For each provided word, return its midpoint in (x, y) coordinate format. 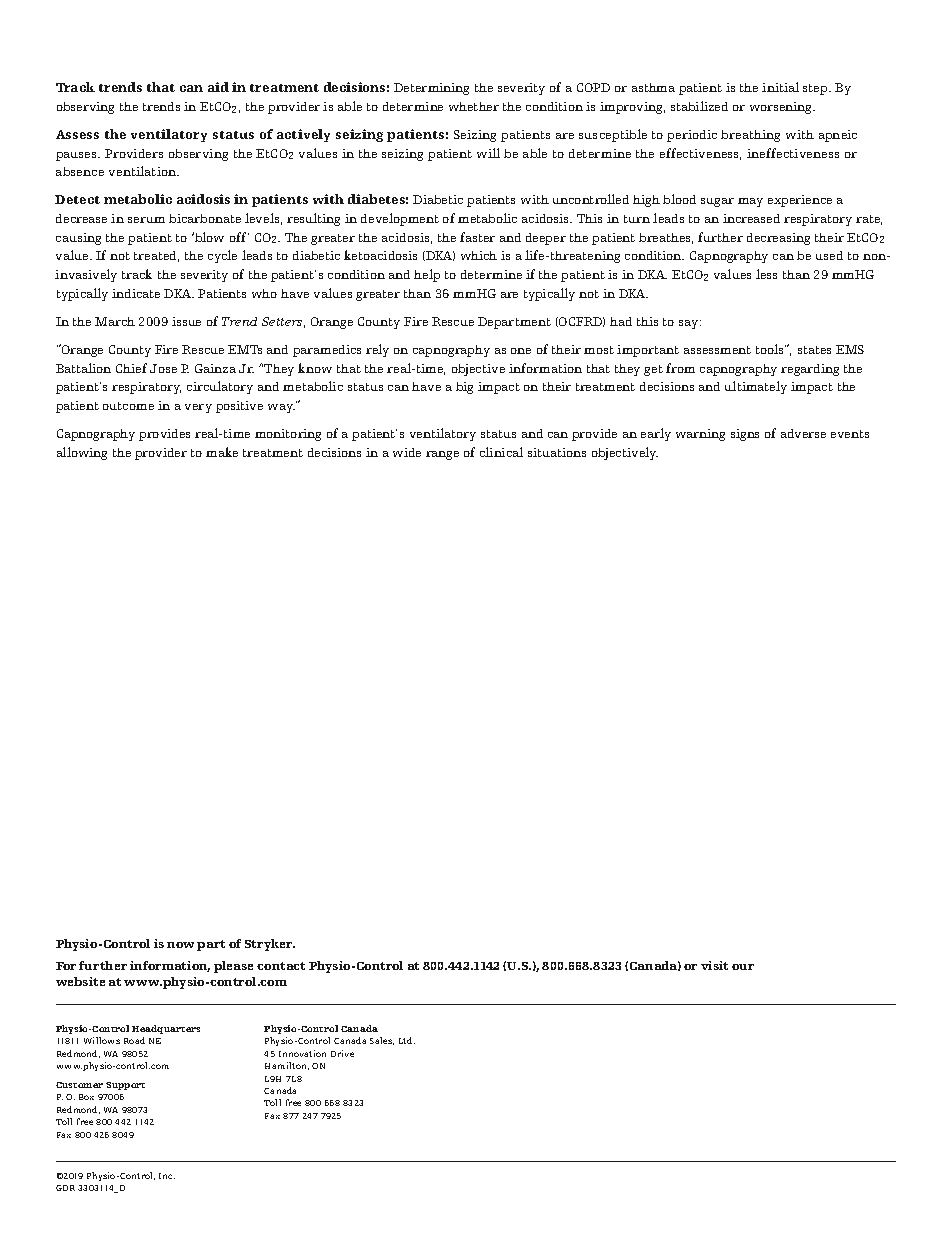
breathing (750, 136)
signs (745, 435)
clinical (501, 452)
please (233, 967)
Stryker (270, 945)
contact (281, 966)
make (222, 452)
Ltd (407, 1040)
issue (186, 321)
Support (125, 1086)
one (521, 351)
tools (771, 349)
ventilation (144, 171)
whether (474, 106)
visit (714, 965)
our (743, 967)
